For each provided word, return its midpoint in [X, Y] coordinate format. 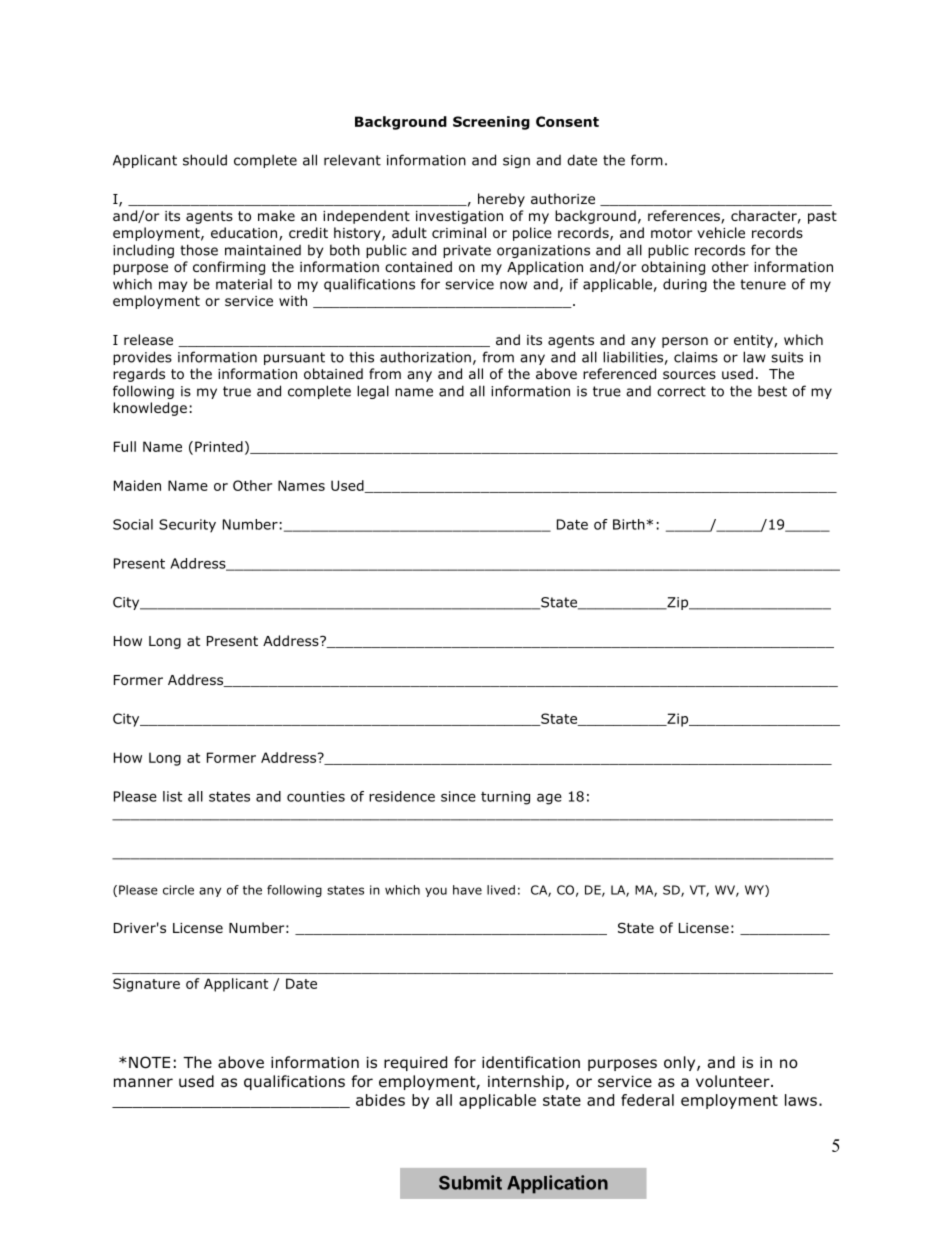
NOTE [149, 1062]
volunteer [734, 1081]
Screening [491, 123]
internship [526, 1082]
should [205, 160]
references [685, 217]
